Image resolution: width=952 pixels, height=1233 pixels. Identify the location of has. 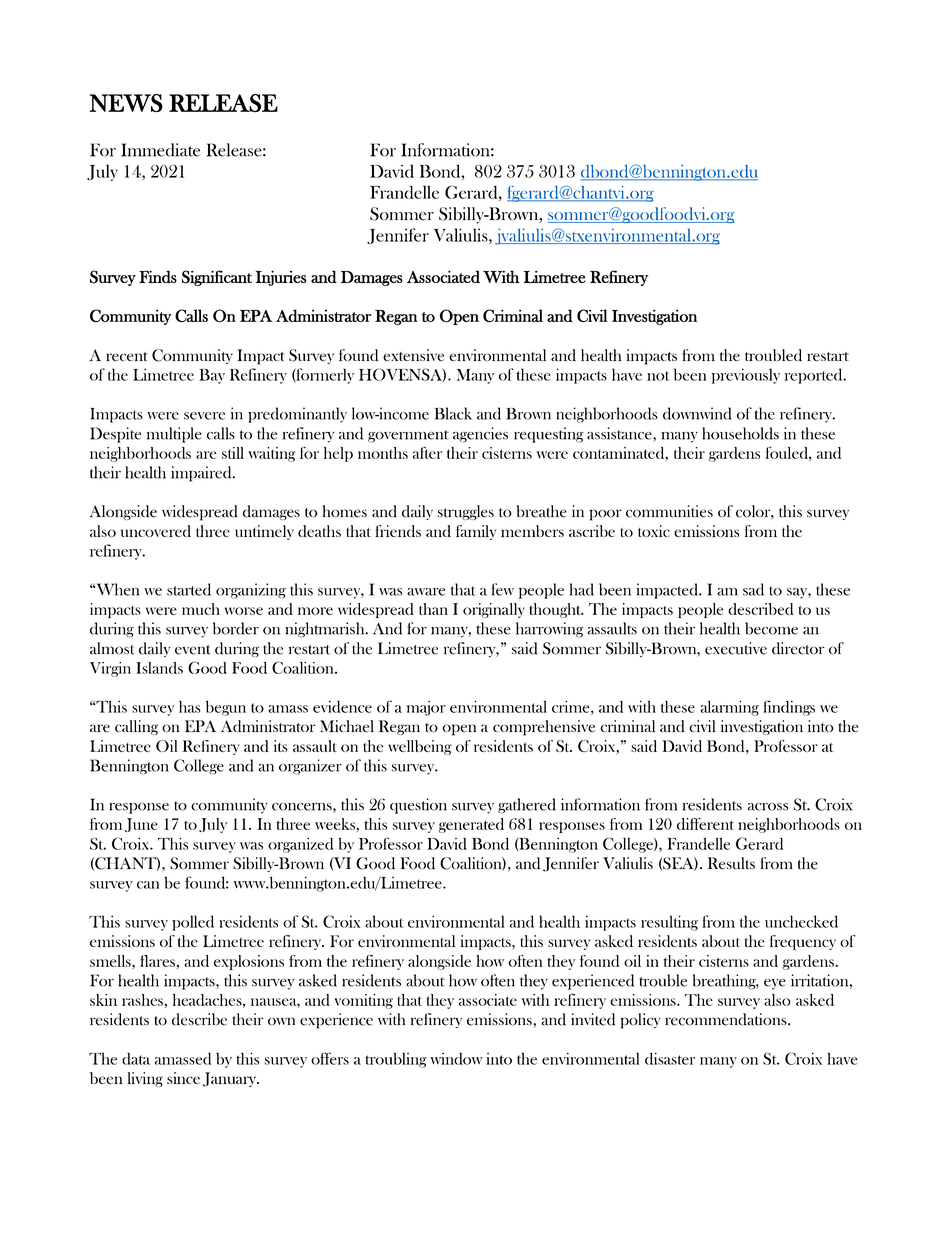
(190, 706).
